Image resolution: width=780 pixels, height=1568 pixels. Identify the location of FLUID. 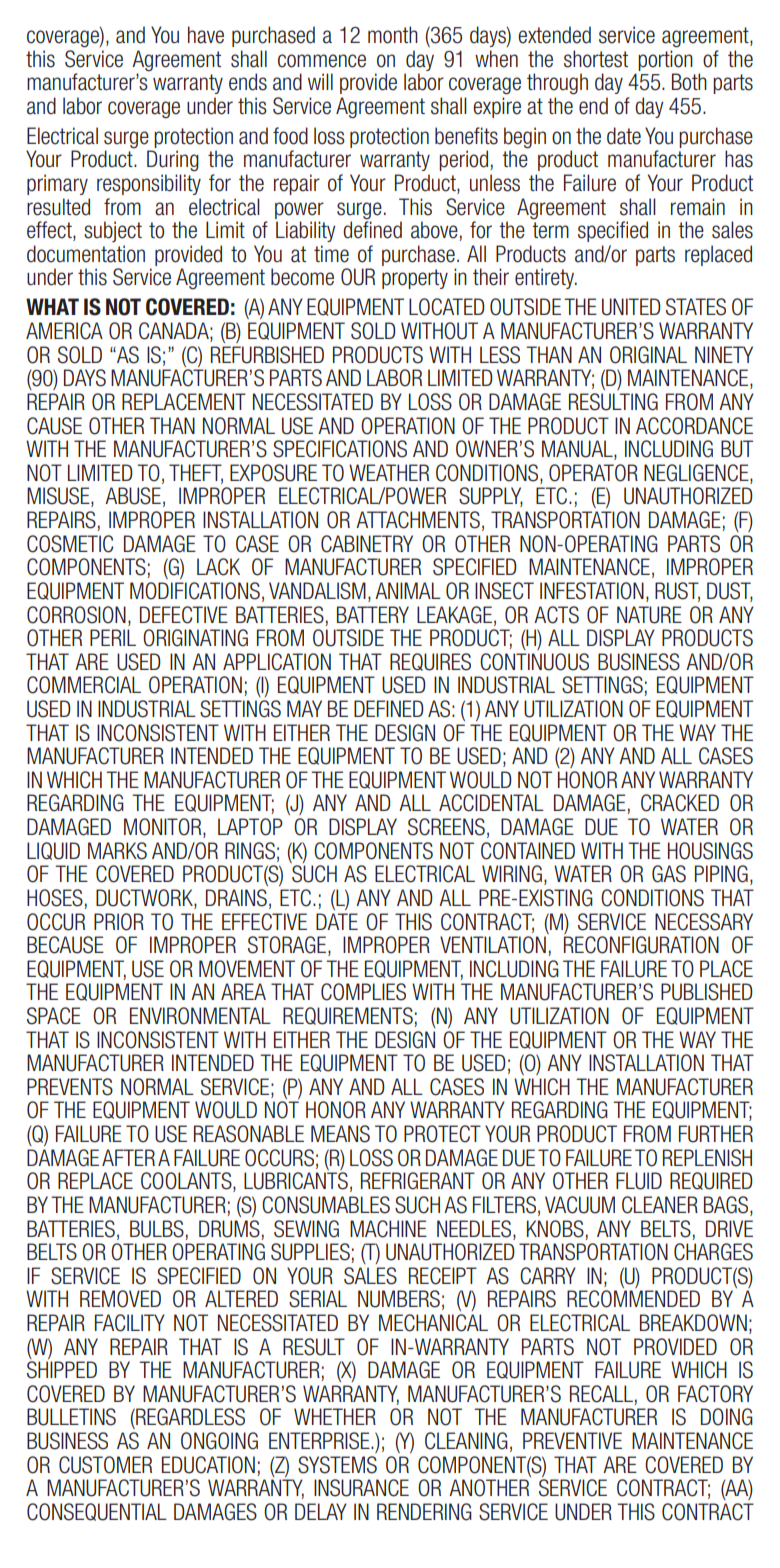
(639, 1181).
